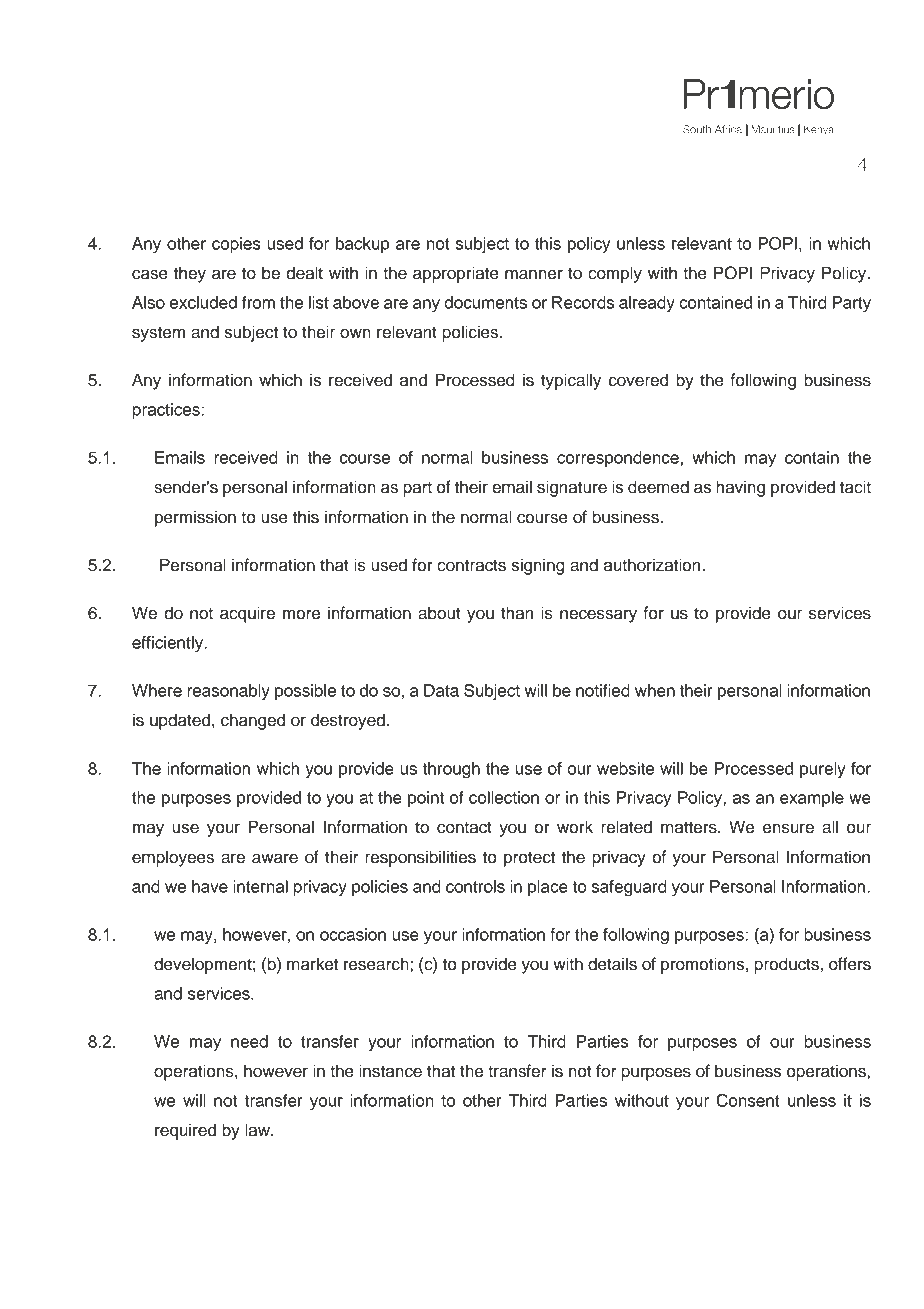 The width and height of the image is (924, 1309). I want to click on manner, so click(534, 274).
